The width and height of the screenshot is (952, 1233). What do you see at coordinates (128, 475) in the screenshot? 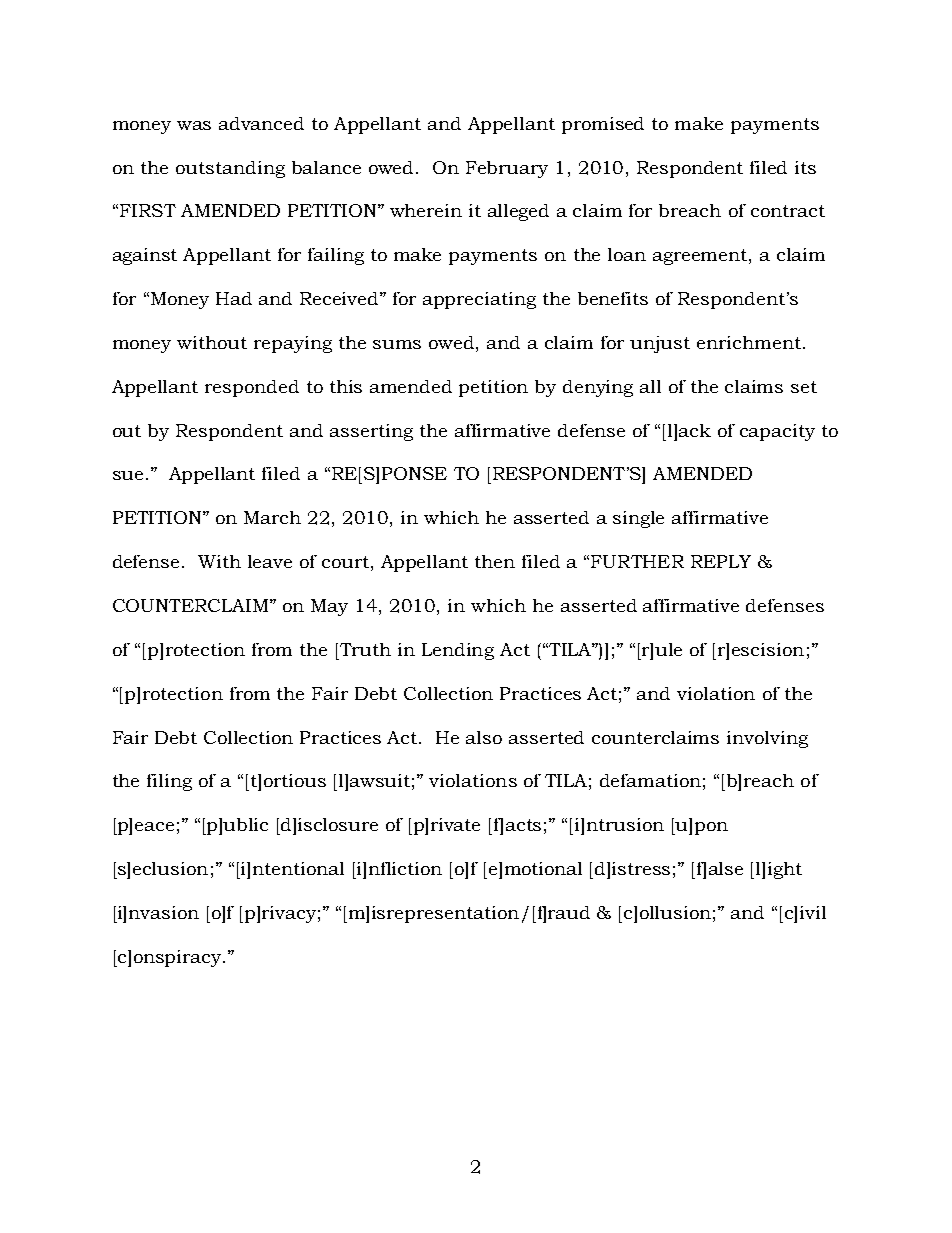
I see `sue` at bounding box center [128, 475].
